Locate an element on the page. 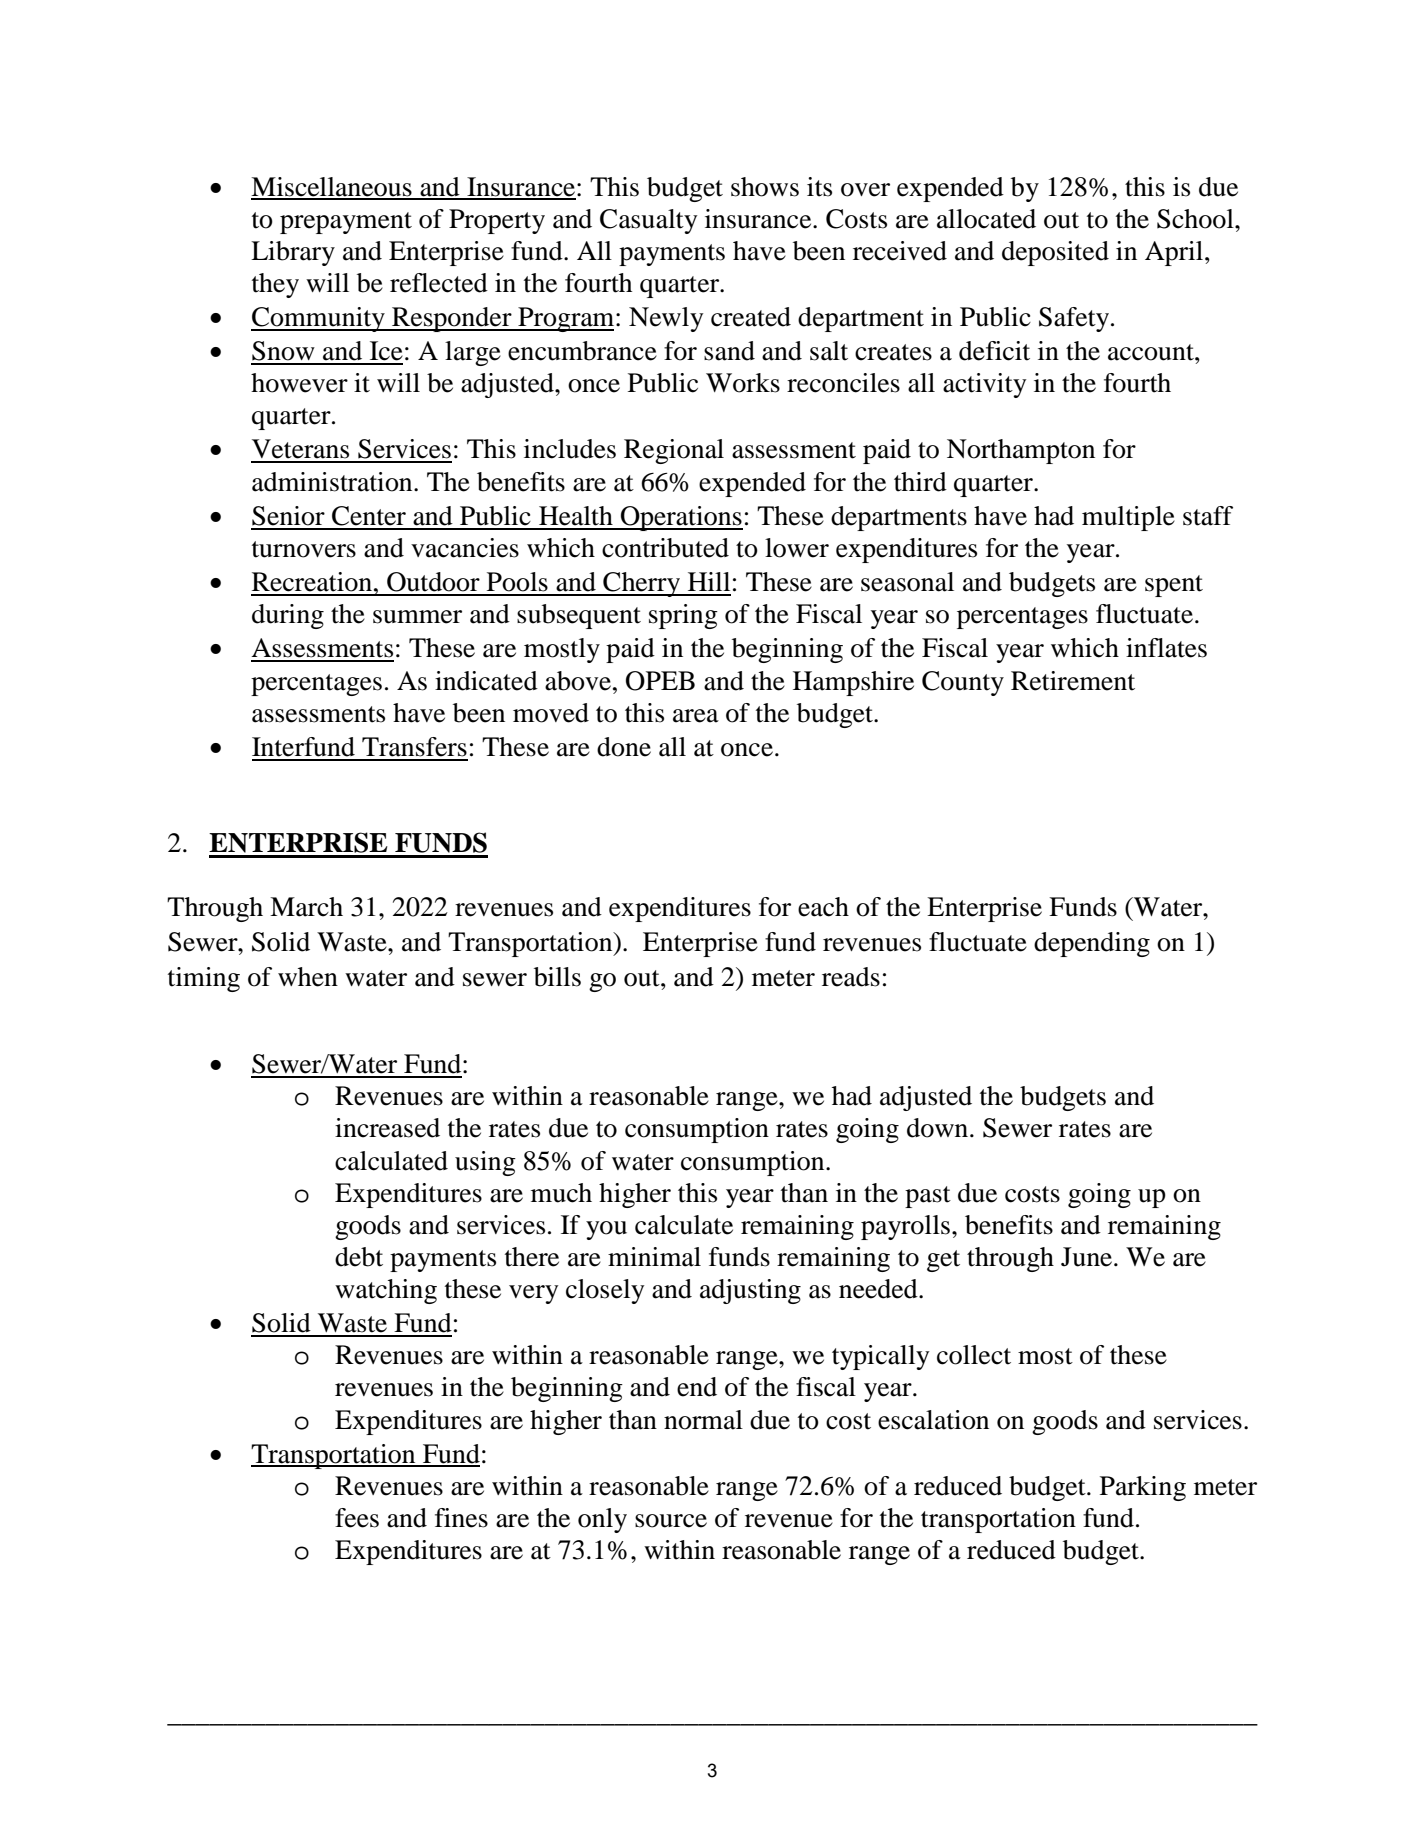 The width and height of the document is (1425, 1844). deposited is located at coordinates (1055, 253).
